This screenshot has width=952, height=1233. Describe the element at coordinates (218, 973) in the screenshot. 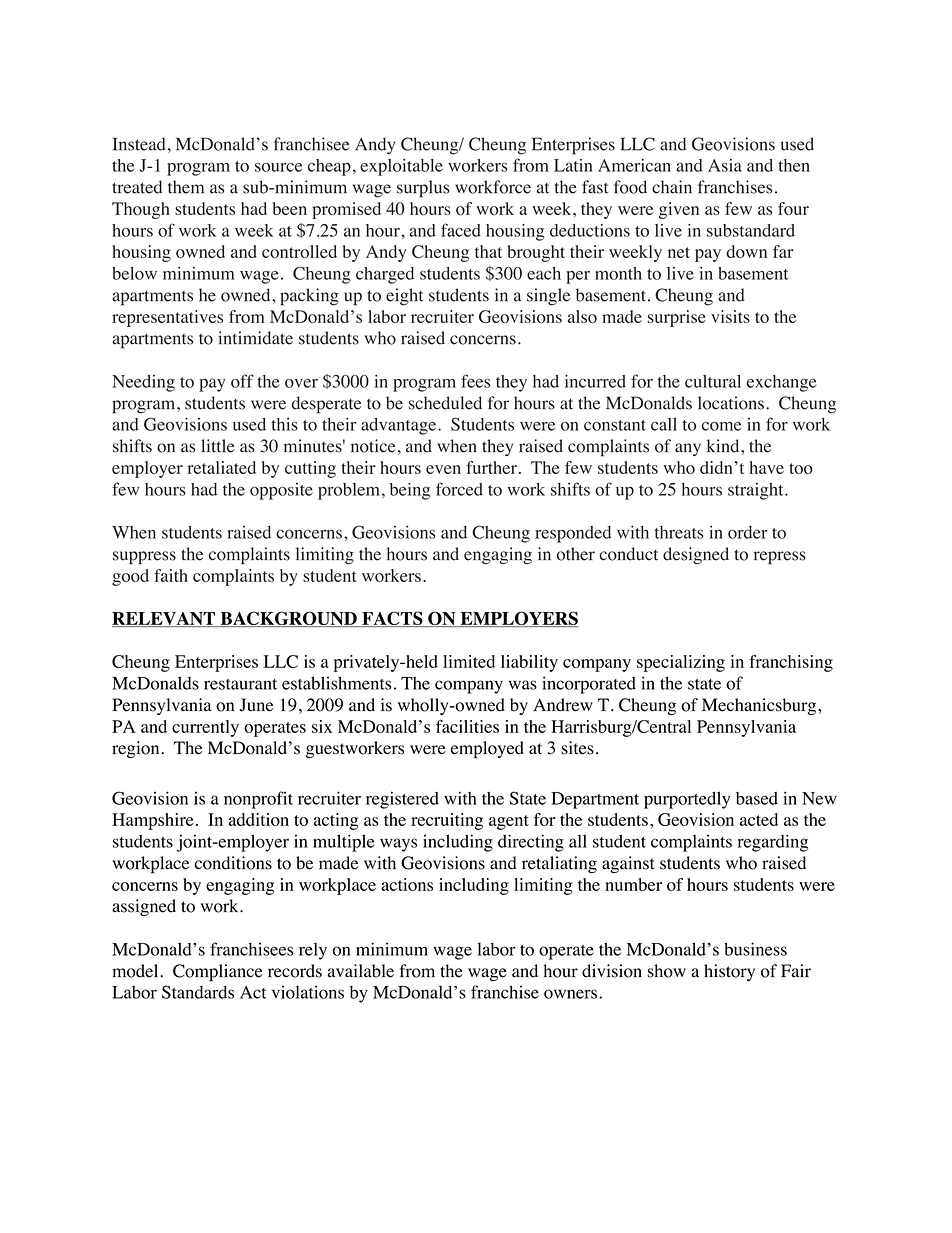

I see `Compliance` at that location.
